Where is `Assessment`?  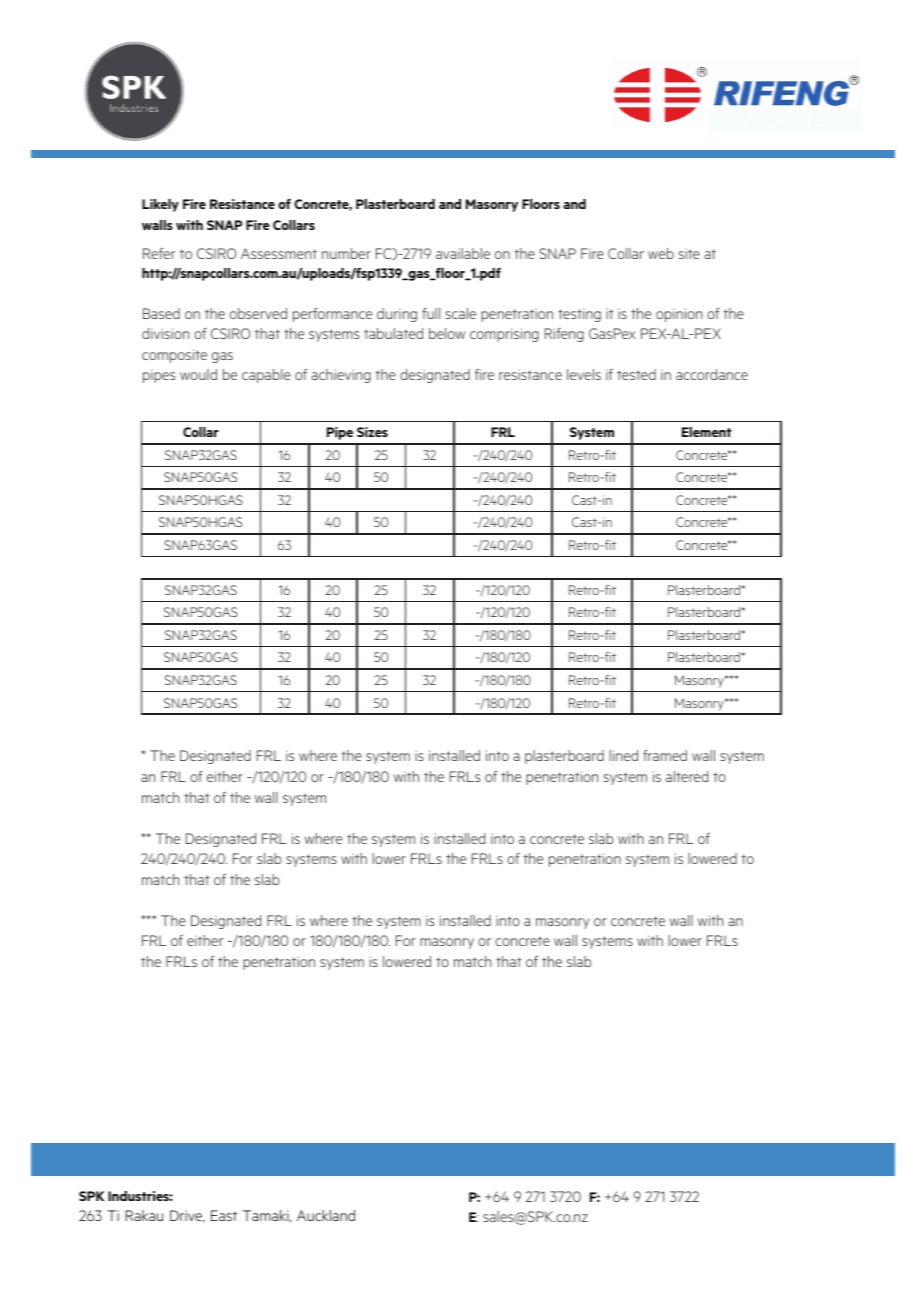 Assessment is located at coordinates (279, 253).
